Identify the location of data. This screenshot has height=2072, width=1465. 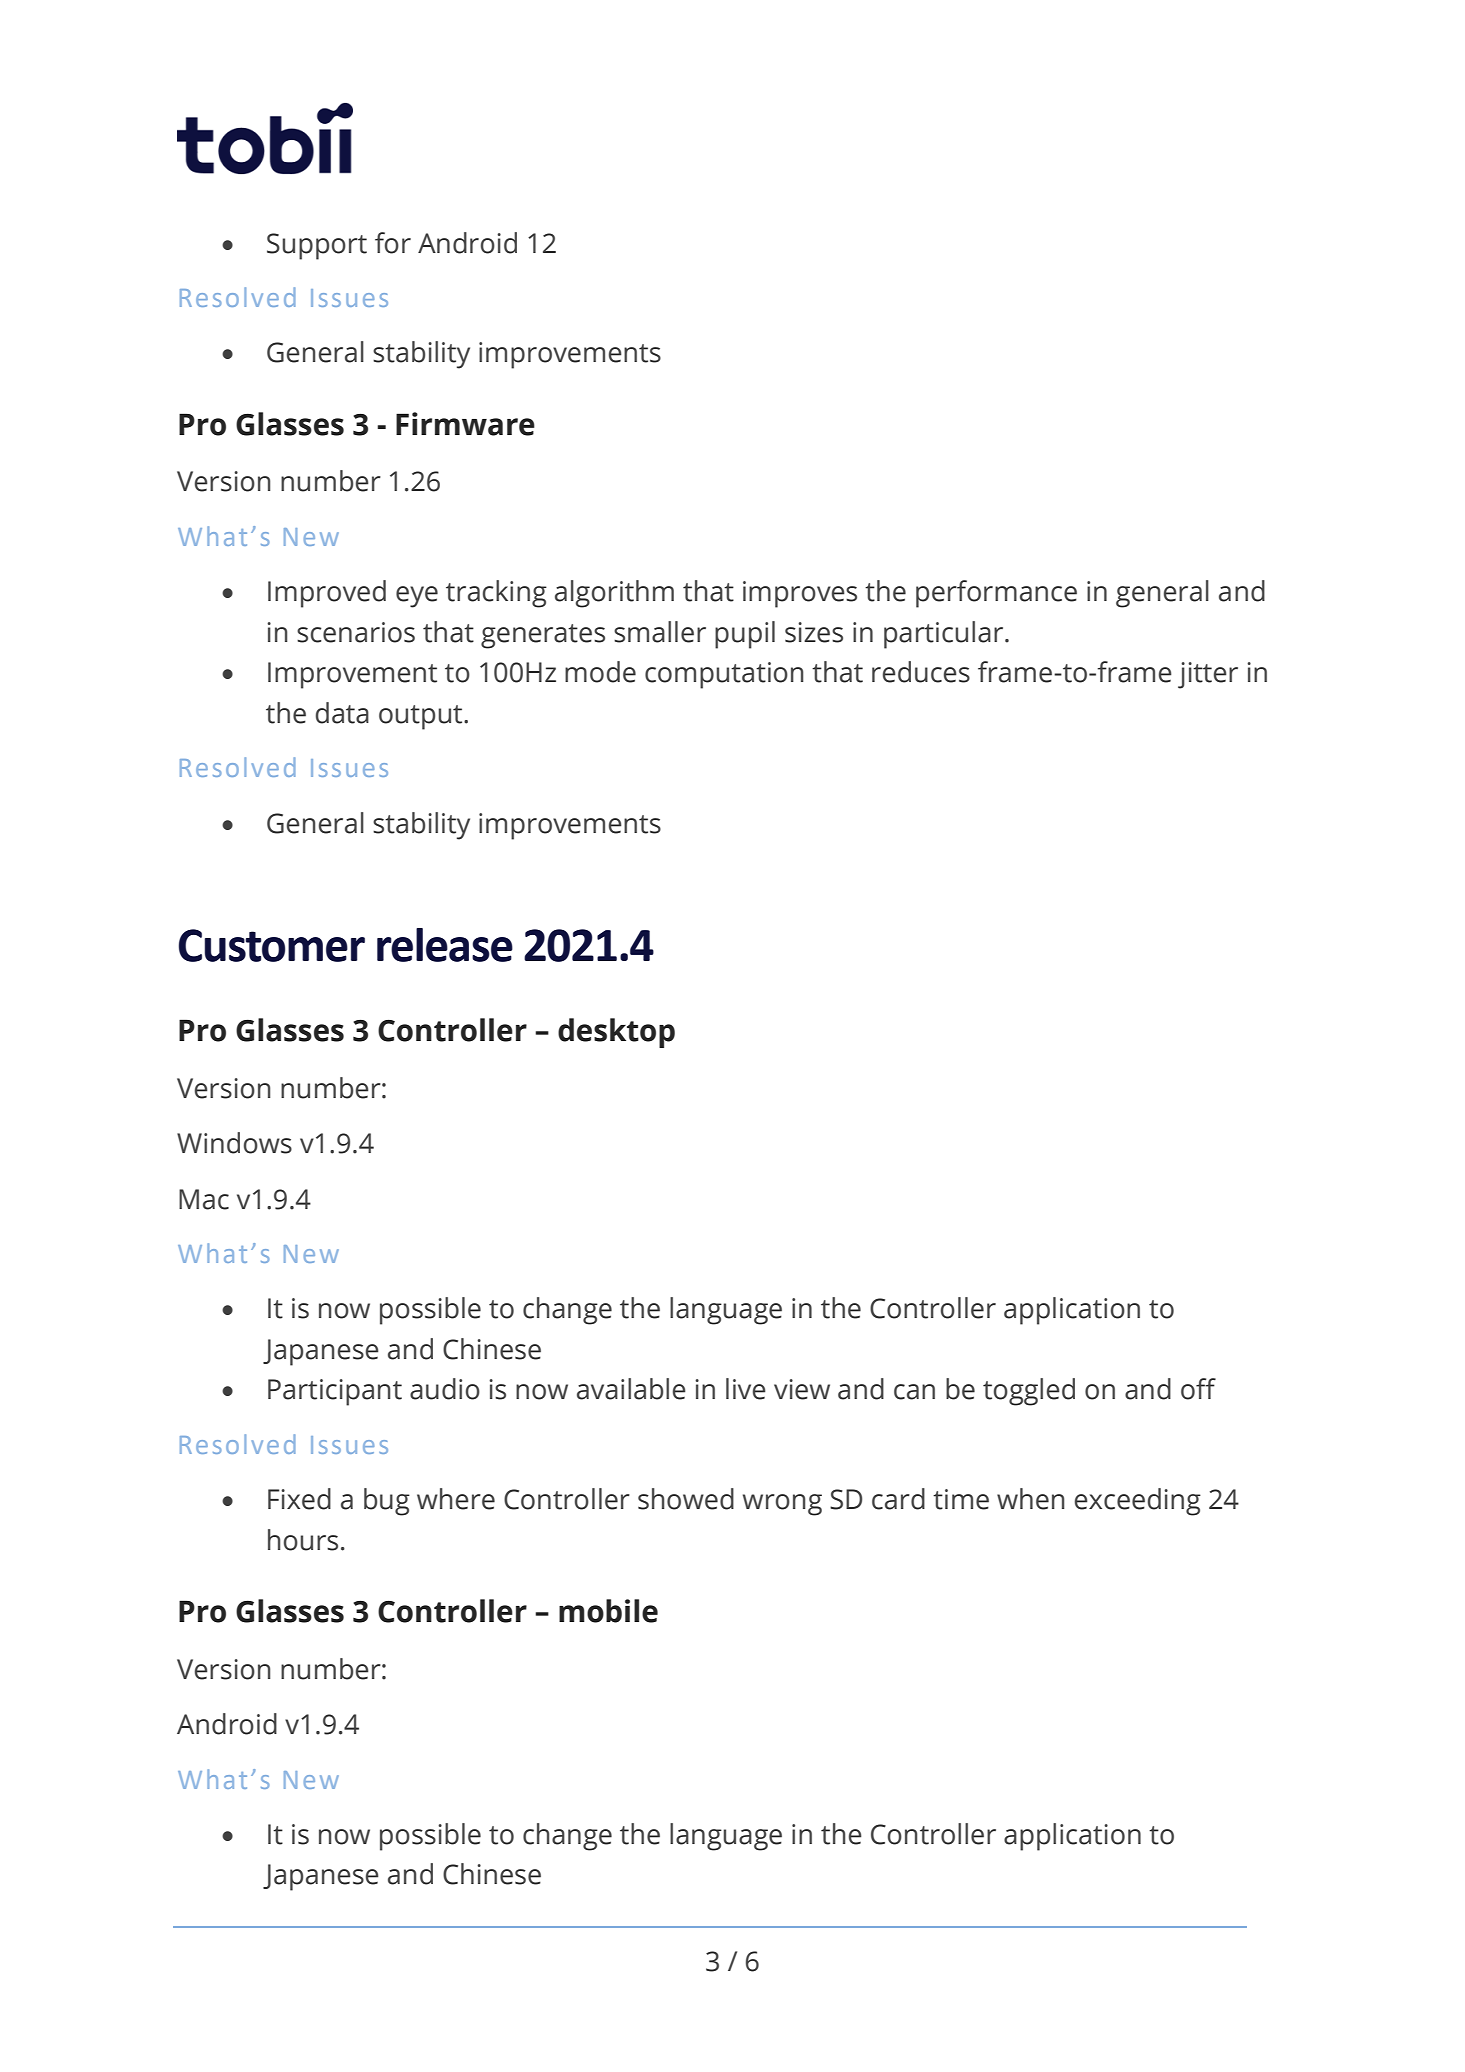
(342, 713).
